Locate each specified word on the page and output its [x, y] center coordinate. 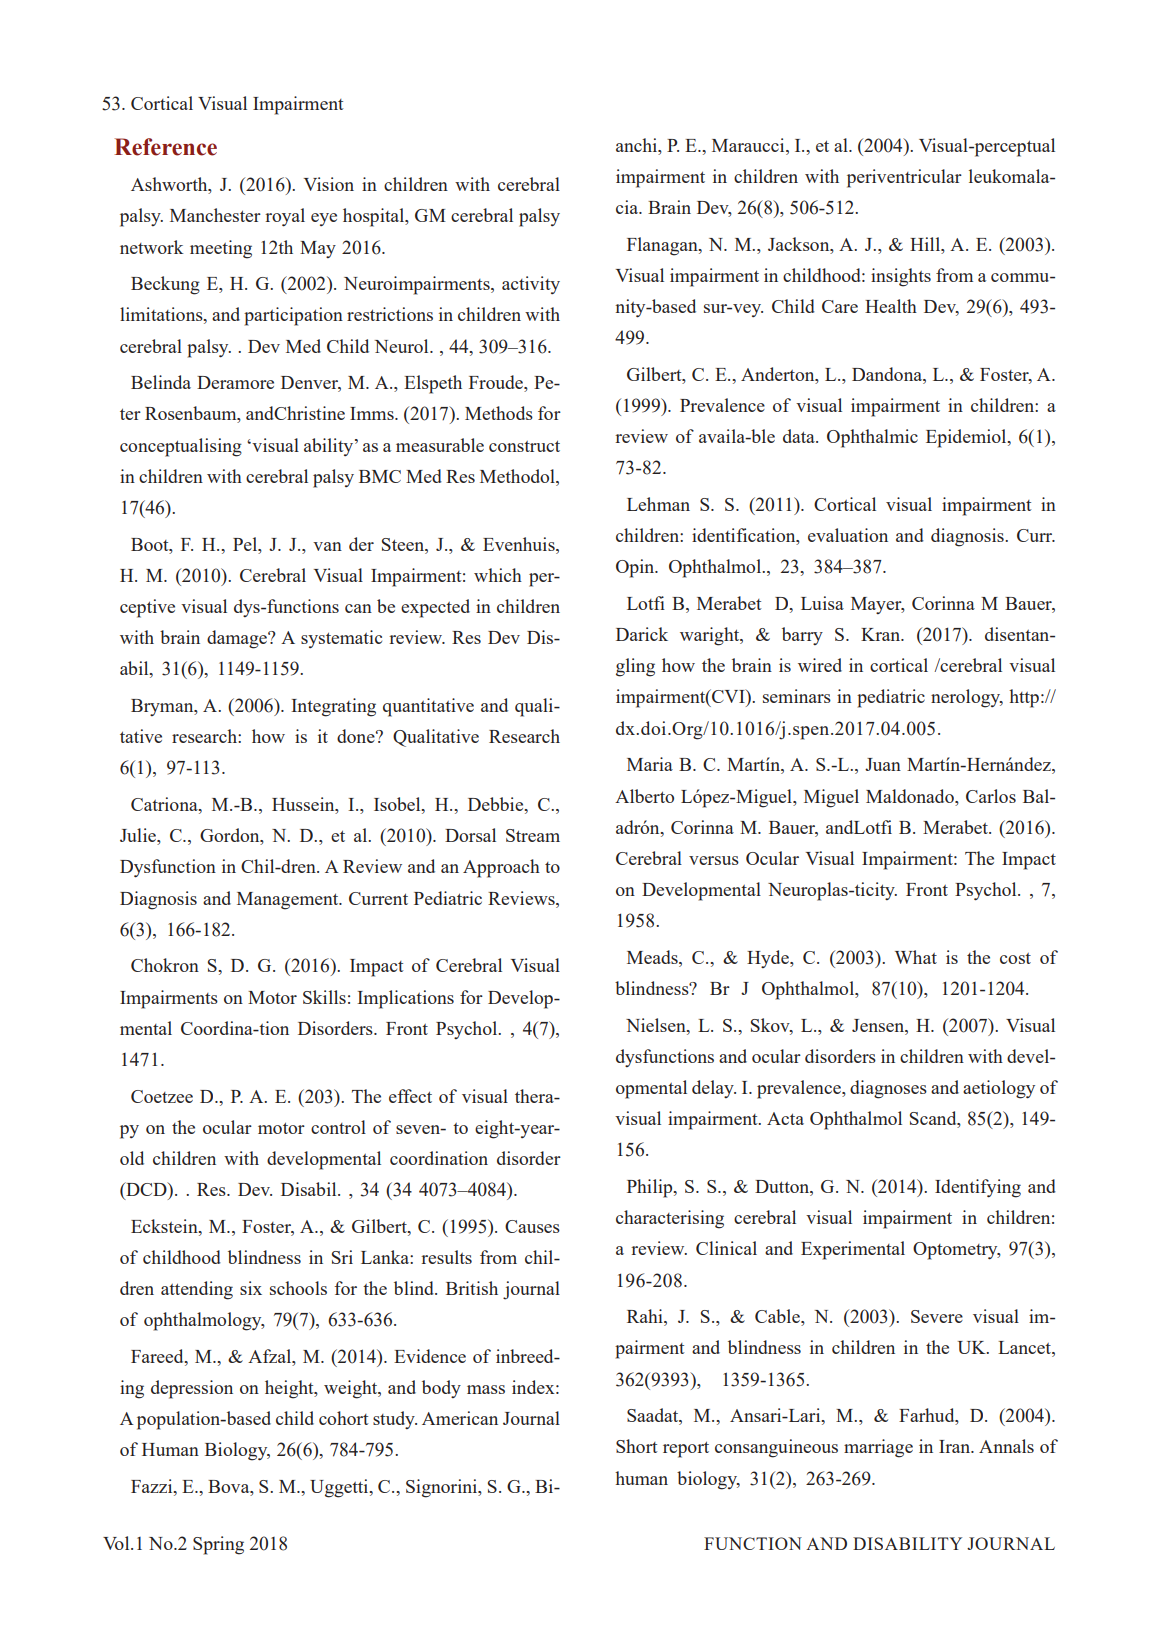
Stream [533, 835]
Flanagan [663, 246]
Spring [218, 1545]
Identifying [978, 1188]
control [338, 1127]
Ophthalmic [872, 438]
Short [637, 1446]
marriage [878, 1448]
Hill [926, 244]
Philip [651, 1188]
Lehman [658, 504]
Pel [246, 544]
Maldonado [911, 796]
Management [289, 901]
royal [285, 217]
